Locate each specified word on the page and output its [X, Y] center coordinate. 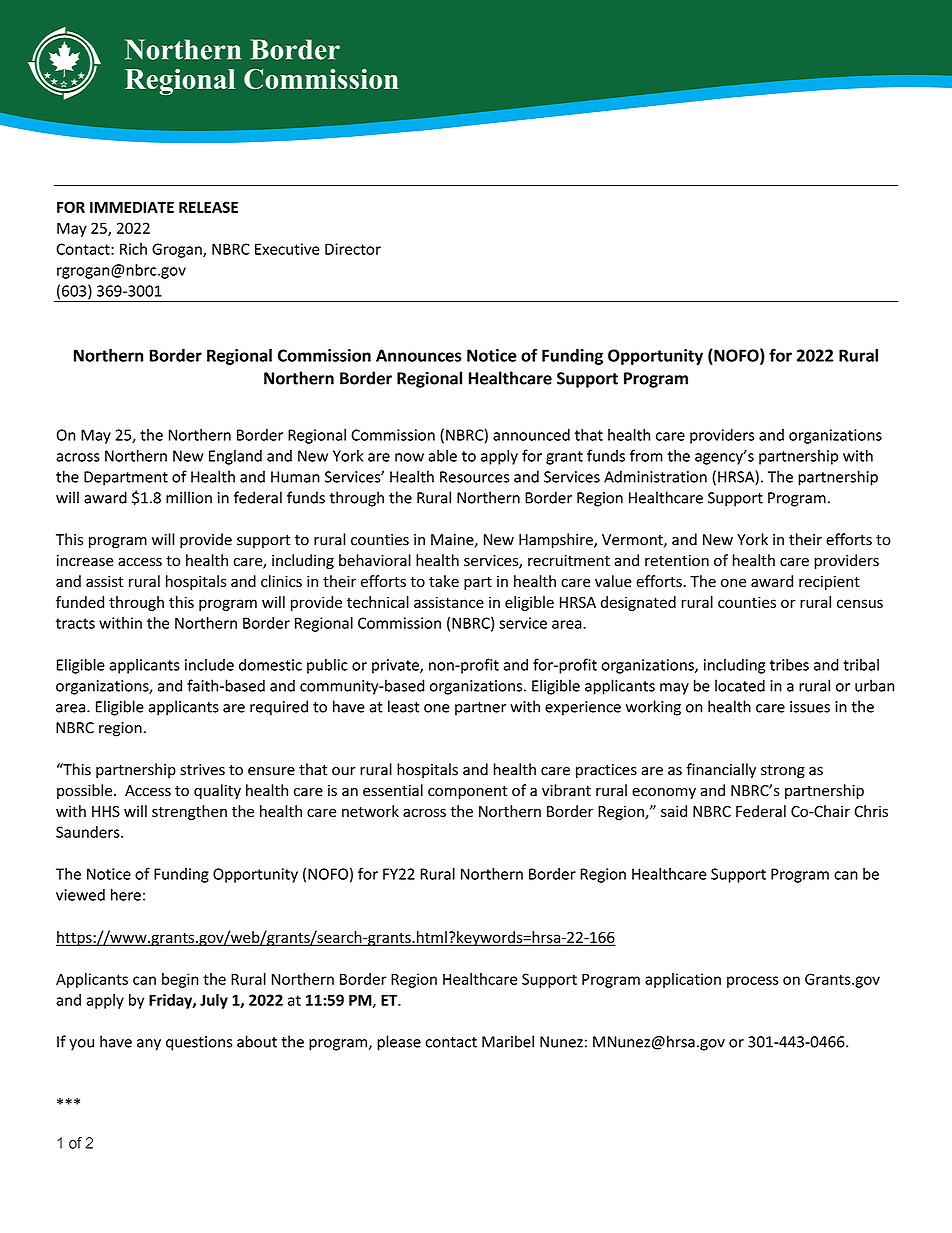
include [209, 665]
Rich [133, 249]
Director [353, 249]
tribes [789, 664]
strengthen [189, 812]
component [468, 792]
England [235, 457]
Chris [871, 811]
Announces [419, 355]
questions [199, 1043]
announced [531, 435]
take [444, 581]
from [646, 455]
